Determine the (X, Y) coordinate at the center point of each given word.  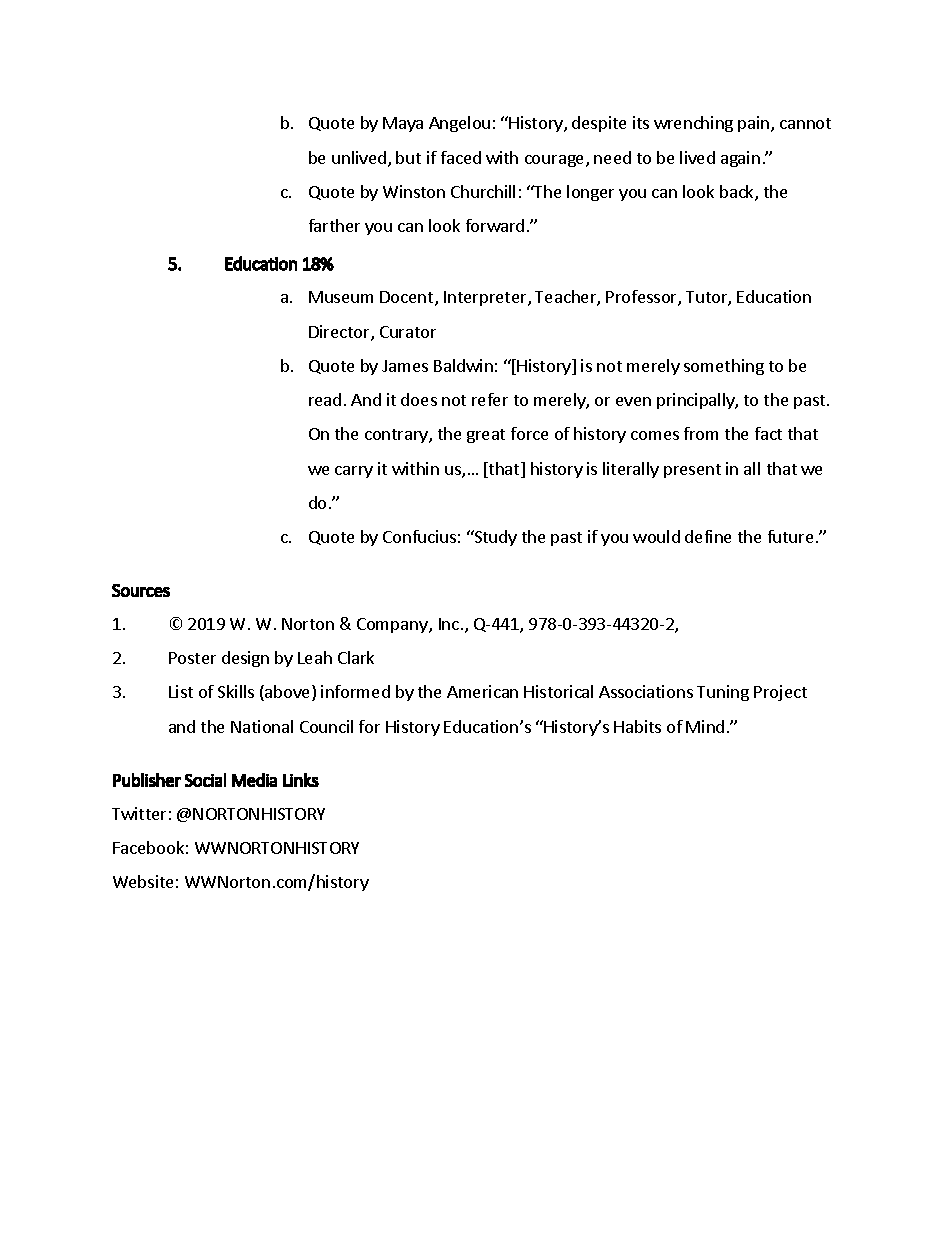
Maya (403, 124)
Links (301, 780)
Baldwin (463, 365)
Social (205, 780)
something (724, 367)
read (325, 399)
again (740, 159)
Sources (141, 590)
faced (461, 157)
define (708, 536)
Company (393, 625)
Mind (705, 726)
